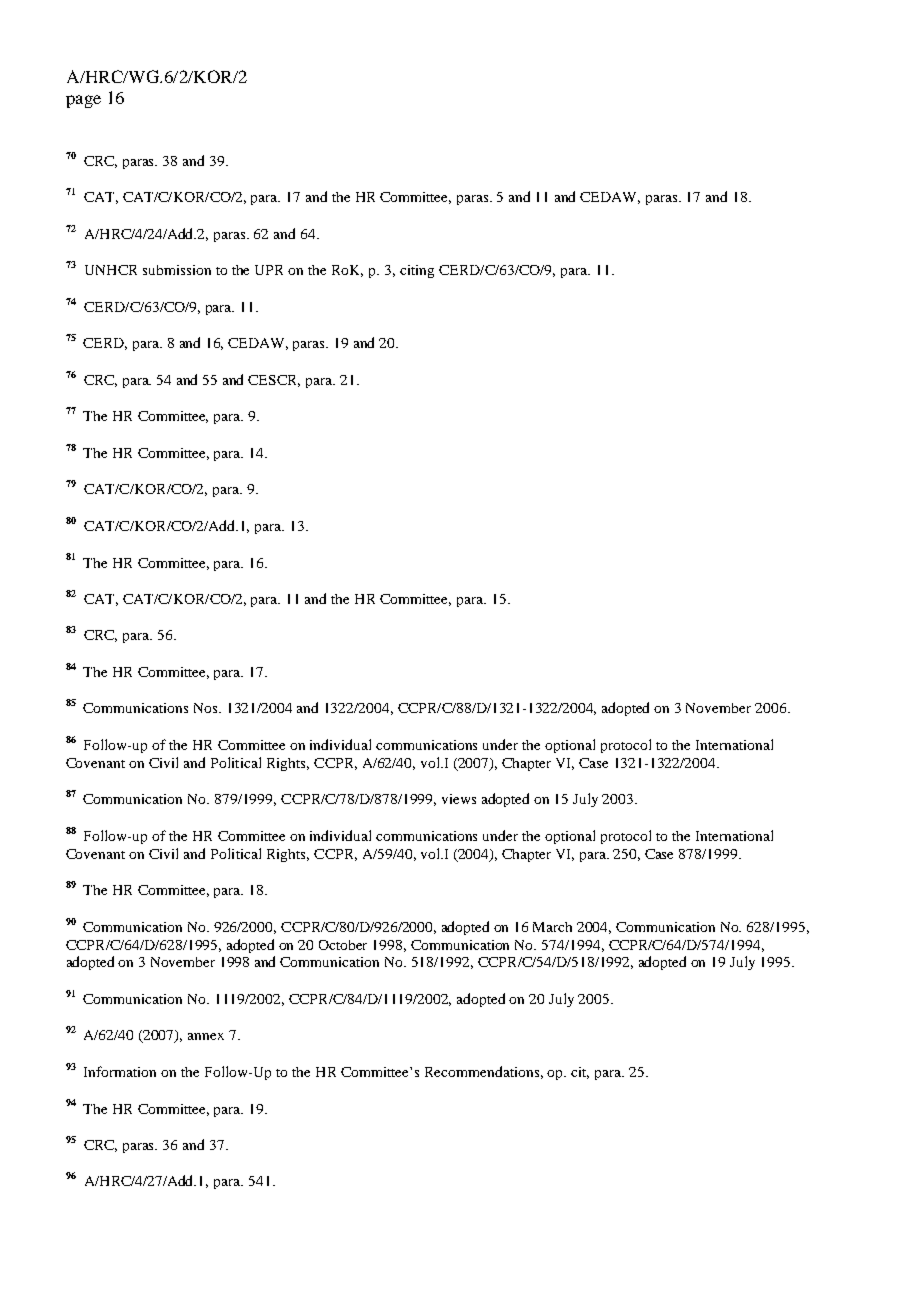 This screenshot has width=924, height=1308. Describe the element at coordinates (120, 1071) in the screenshot. I see `Information` at that location.
